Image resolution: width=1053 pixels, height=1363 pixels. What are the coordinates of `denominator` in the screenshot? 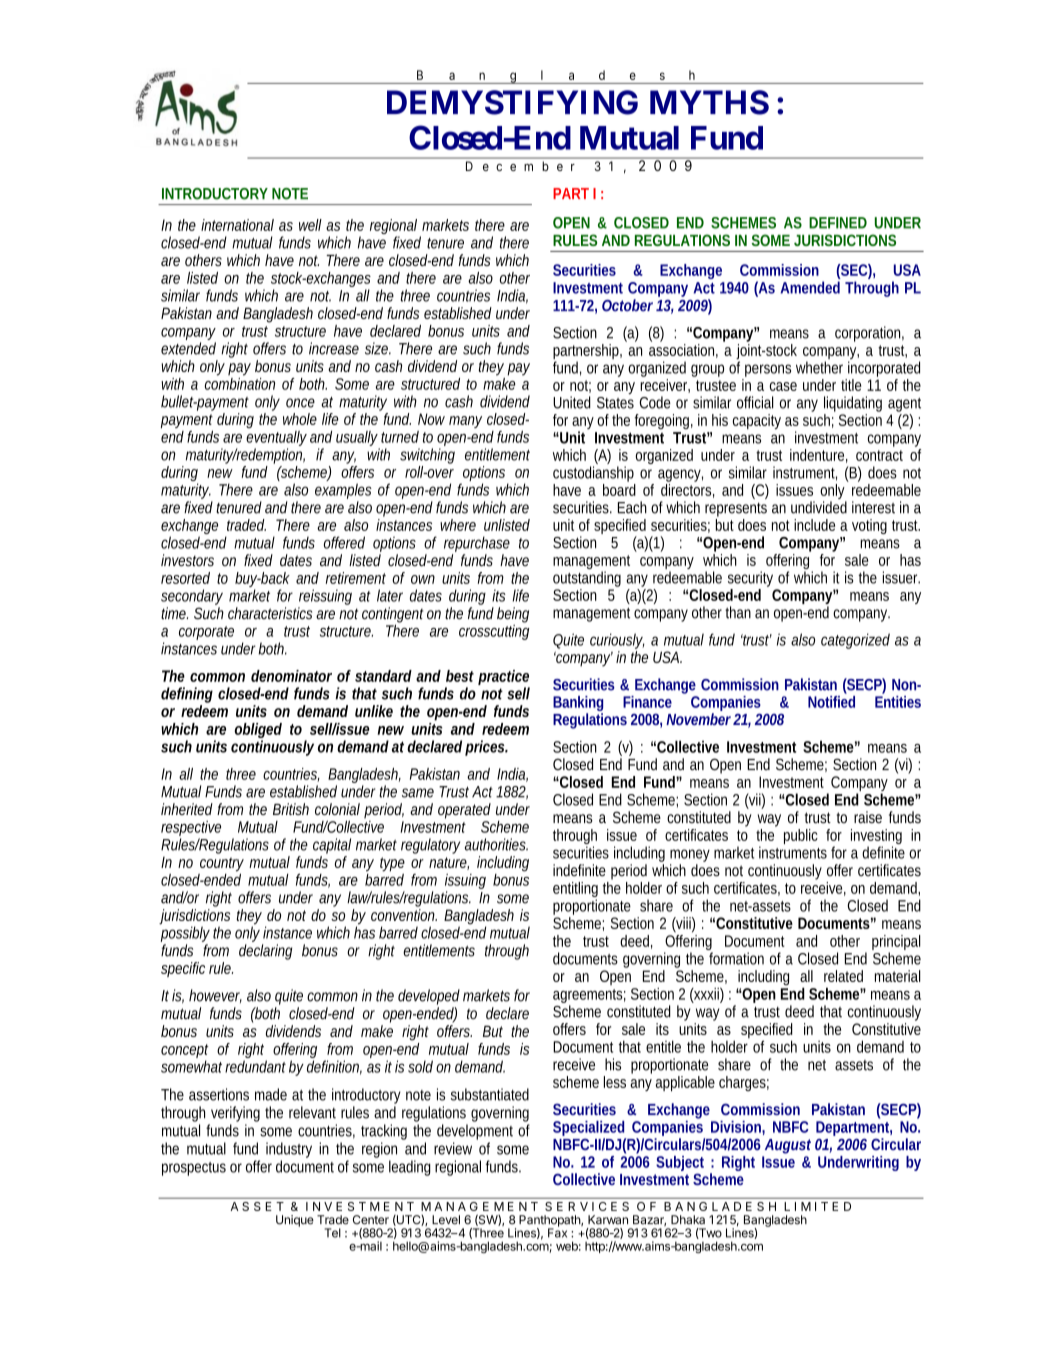 It's located at (291, 676).
